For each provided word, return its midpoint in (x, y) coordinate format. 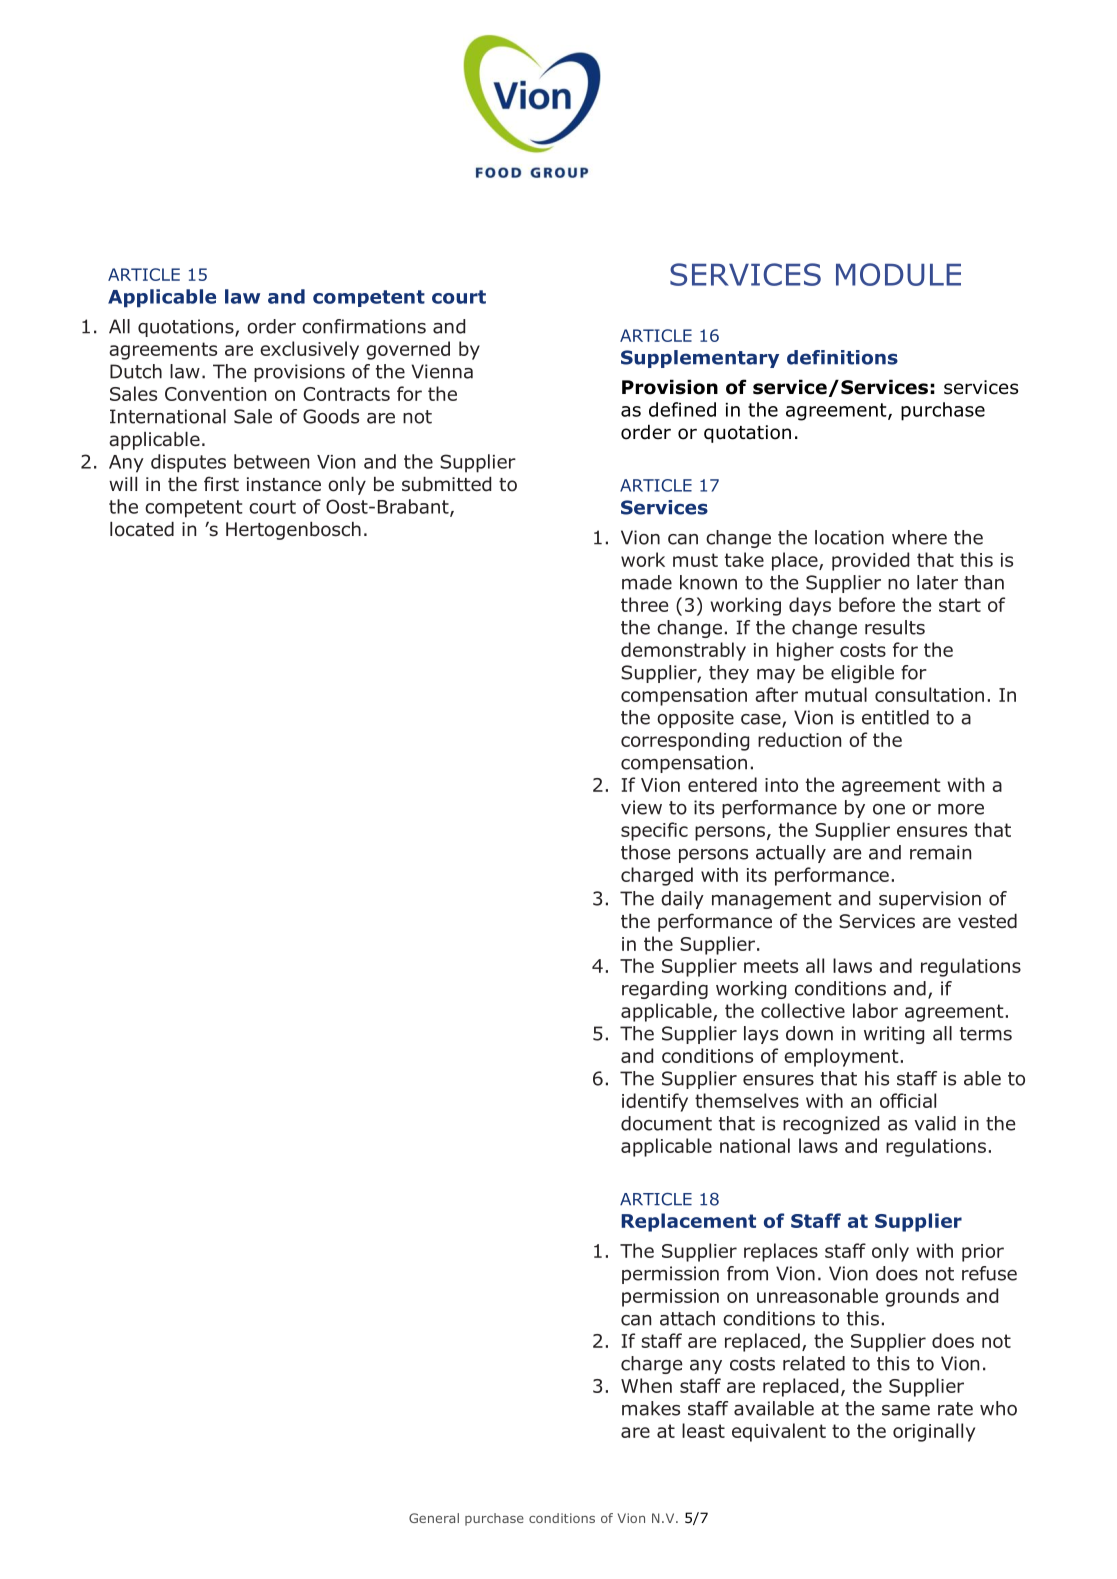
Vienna (442, 371)
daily (682, 900)
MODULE (898, 274)
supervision (930, 900)
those (645, 852)
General (434, 1518)
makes (651, 1408)
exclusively (309, 350)
